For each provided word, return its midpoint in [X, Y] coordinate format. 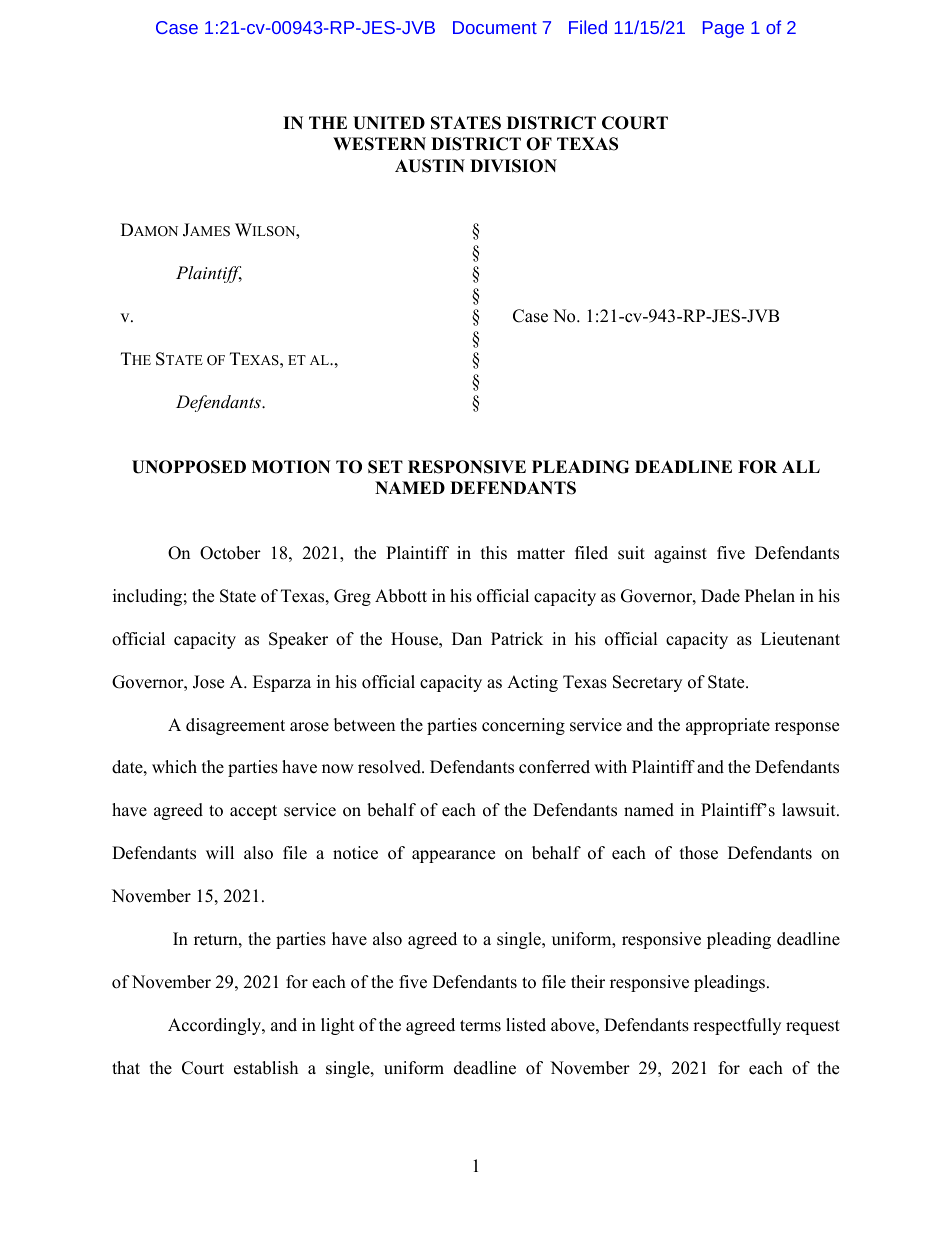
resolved [390, 767]
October [230, 553]
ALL [801, 466]
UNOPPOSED [189, 467]
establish [266, 1068]
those [699, 853]
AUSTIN [430, 166]
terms [480, 1026]
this [494, 553]
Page [723, 29]
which [174, 767]
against [680, 554]
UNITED [389, 123]
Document [495, 27]
